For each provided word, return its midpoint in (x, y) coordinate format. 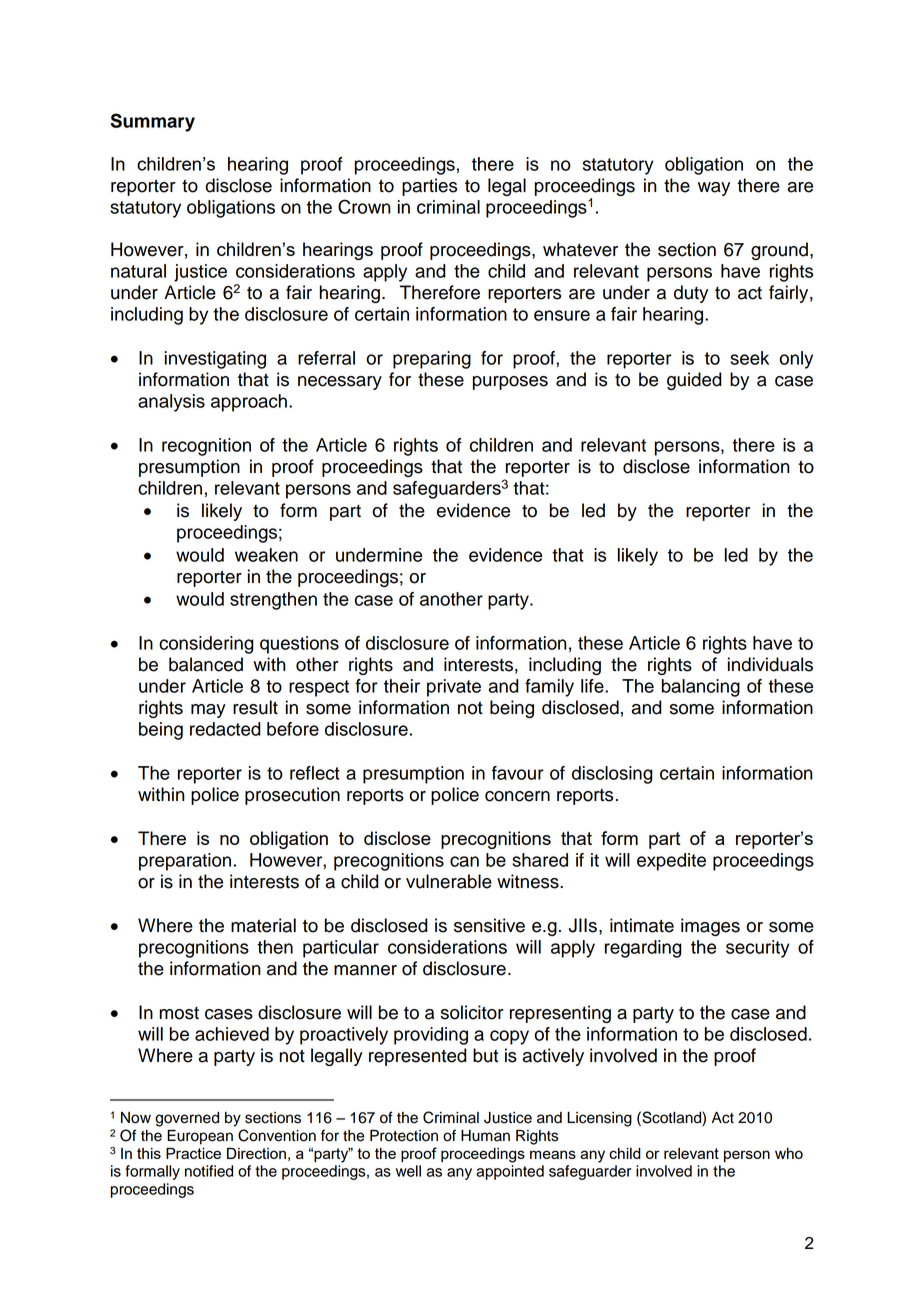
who (789, 1153)
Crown (364, 206)
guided (694, 381)
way (714, 189)
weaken (266, 555)
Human (485, 1136)
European (200, 1137)
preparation (185, 862)
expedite (671, 862)
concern (517, 796)
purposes (510, 383)
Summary (152, 122)
